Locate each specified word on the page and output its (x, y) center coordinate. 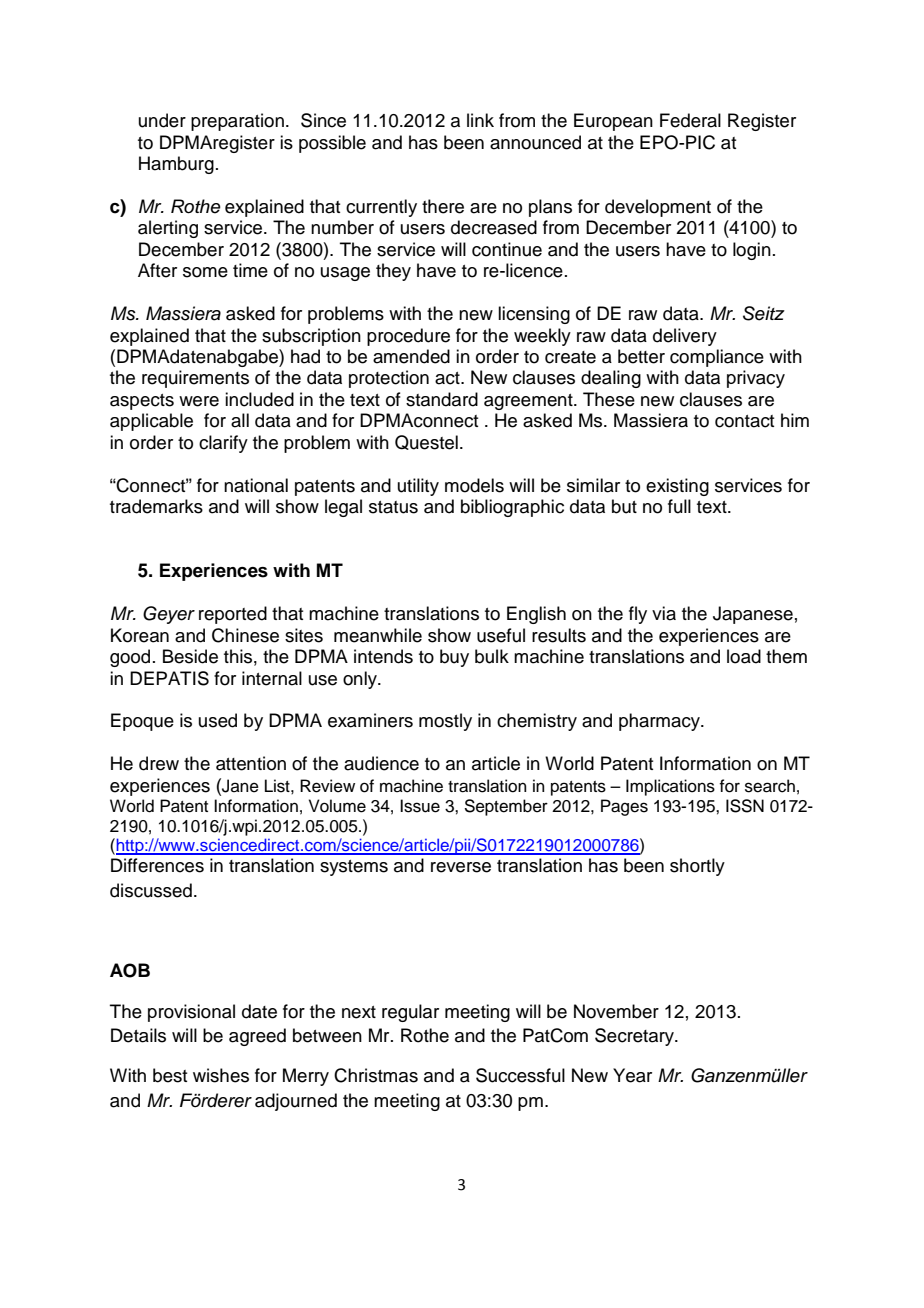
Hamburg (176, 165)
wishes (221, 1075)
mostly (445, 722)
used (218, 720)
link (480, 120)
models (474, 485)
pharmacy (660, 722)
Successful (520, 1075)
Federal (690, 120)
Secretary (635, 1037)
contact (744, 421)
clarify (223, 444)
